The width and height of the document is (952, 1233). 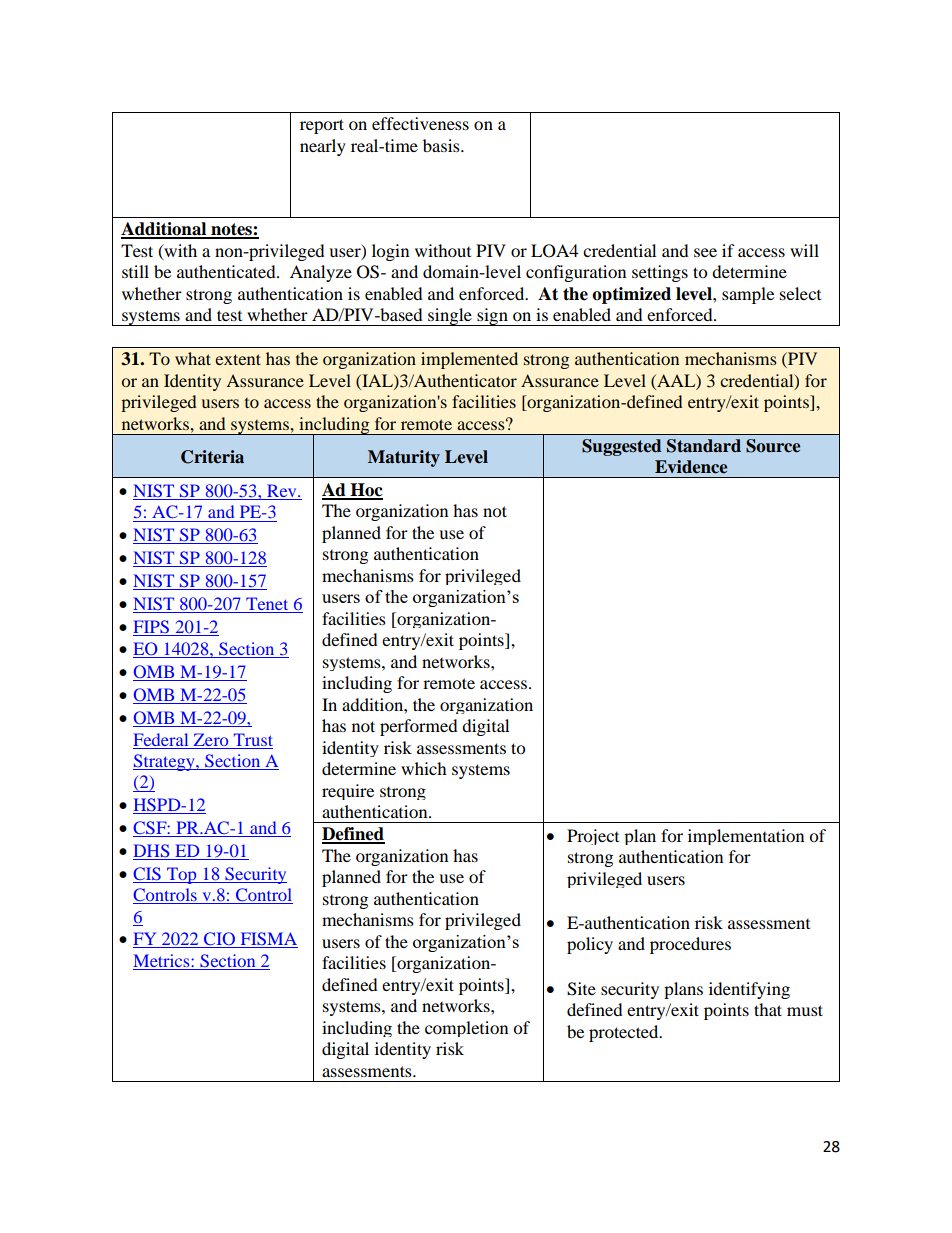 I want to click on Tenet, so click(x=267, y=603).
